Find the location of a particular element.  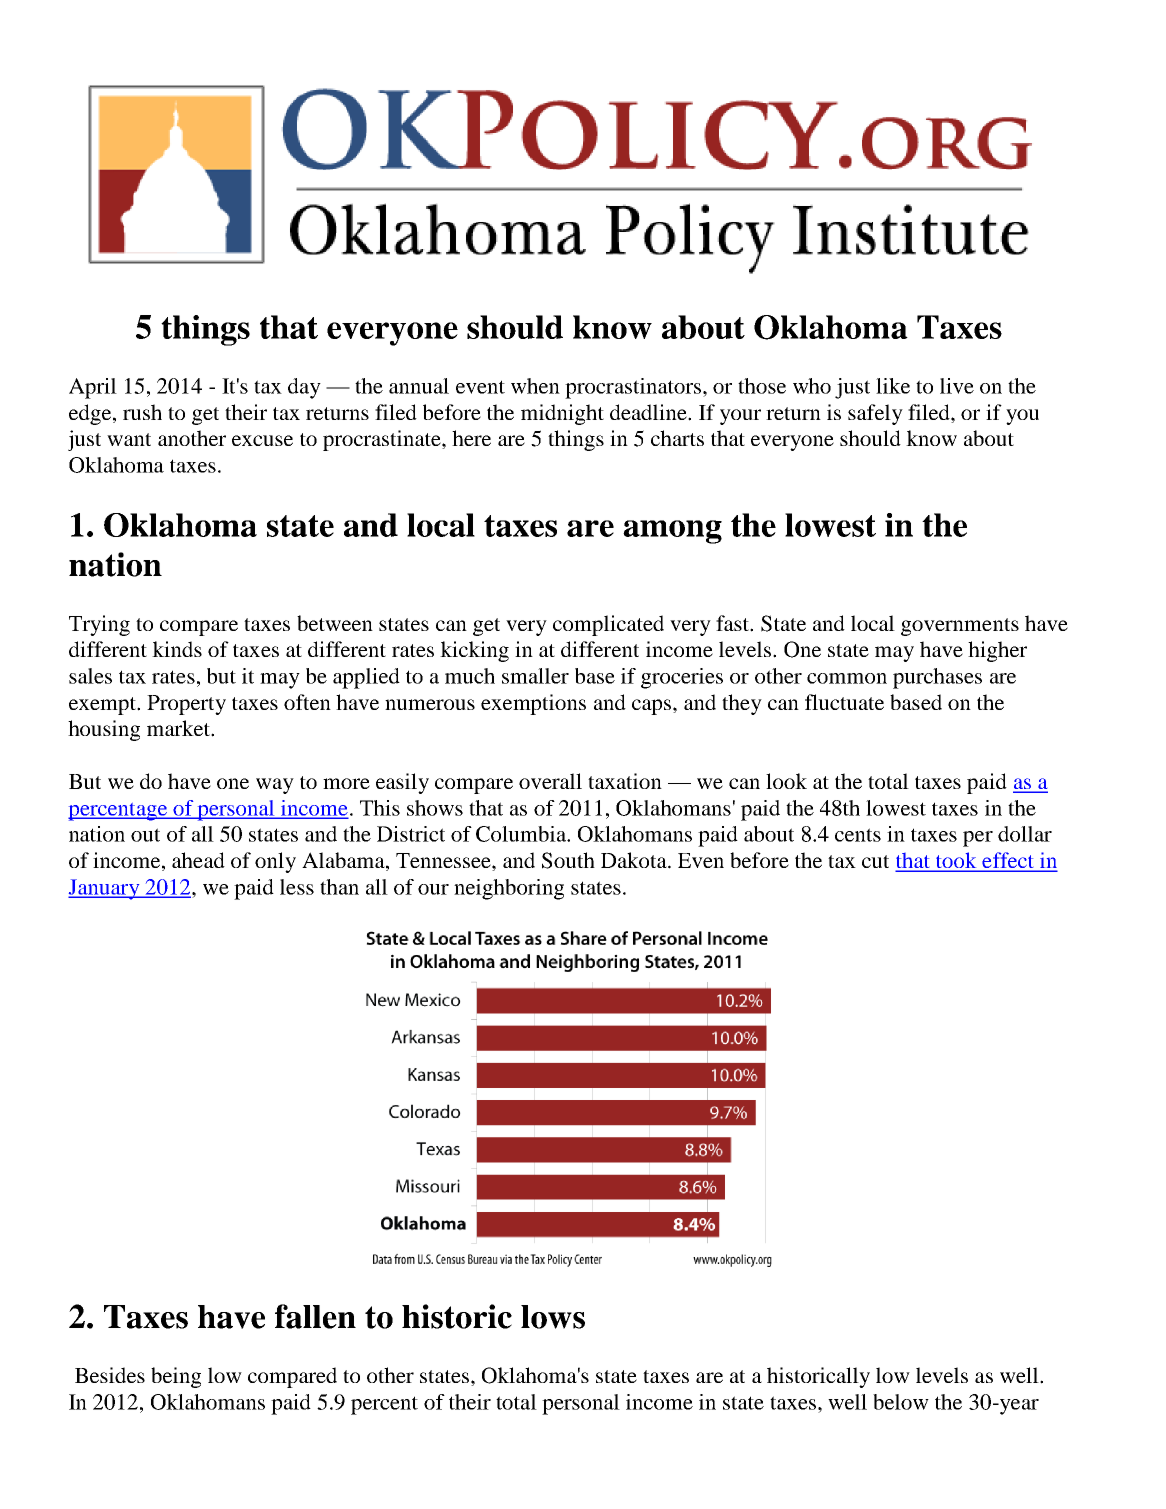

cut is located at coordinates (875, 861).
